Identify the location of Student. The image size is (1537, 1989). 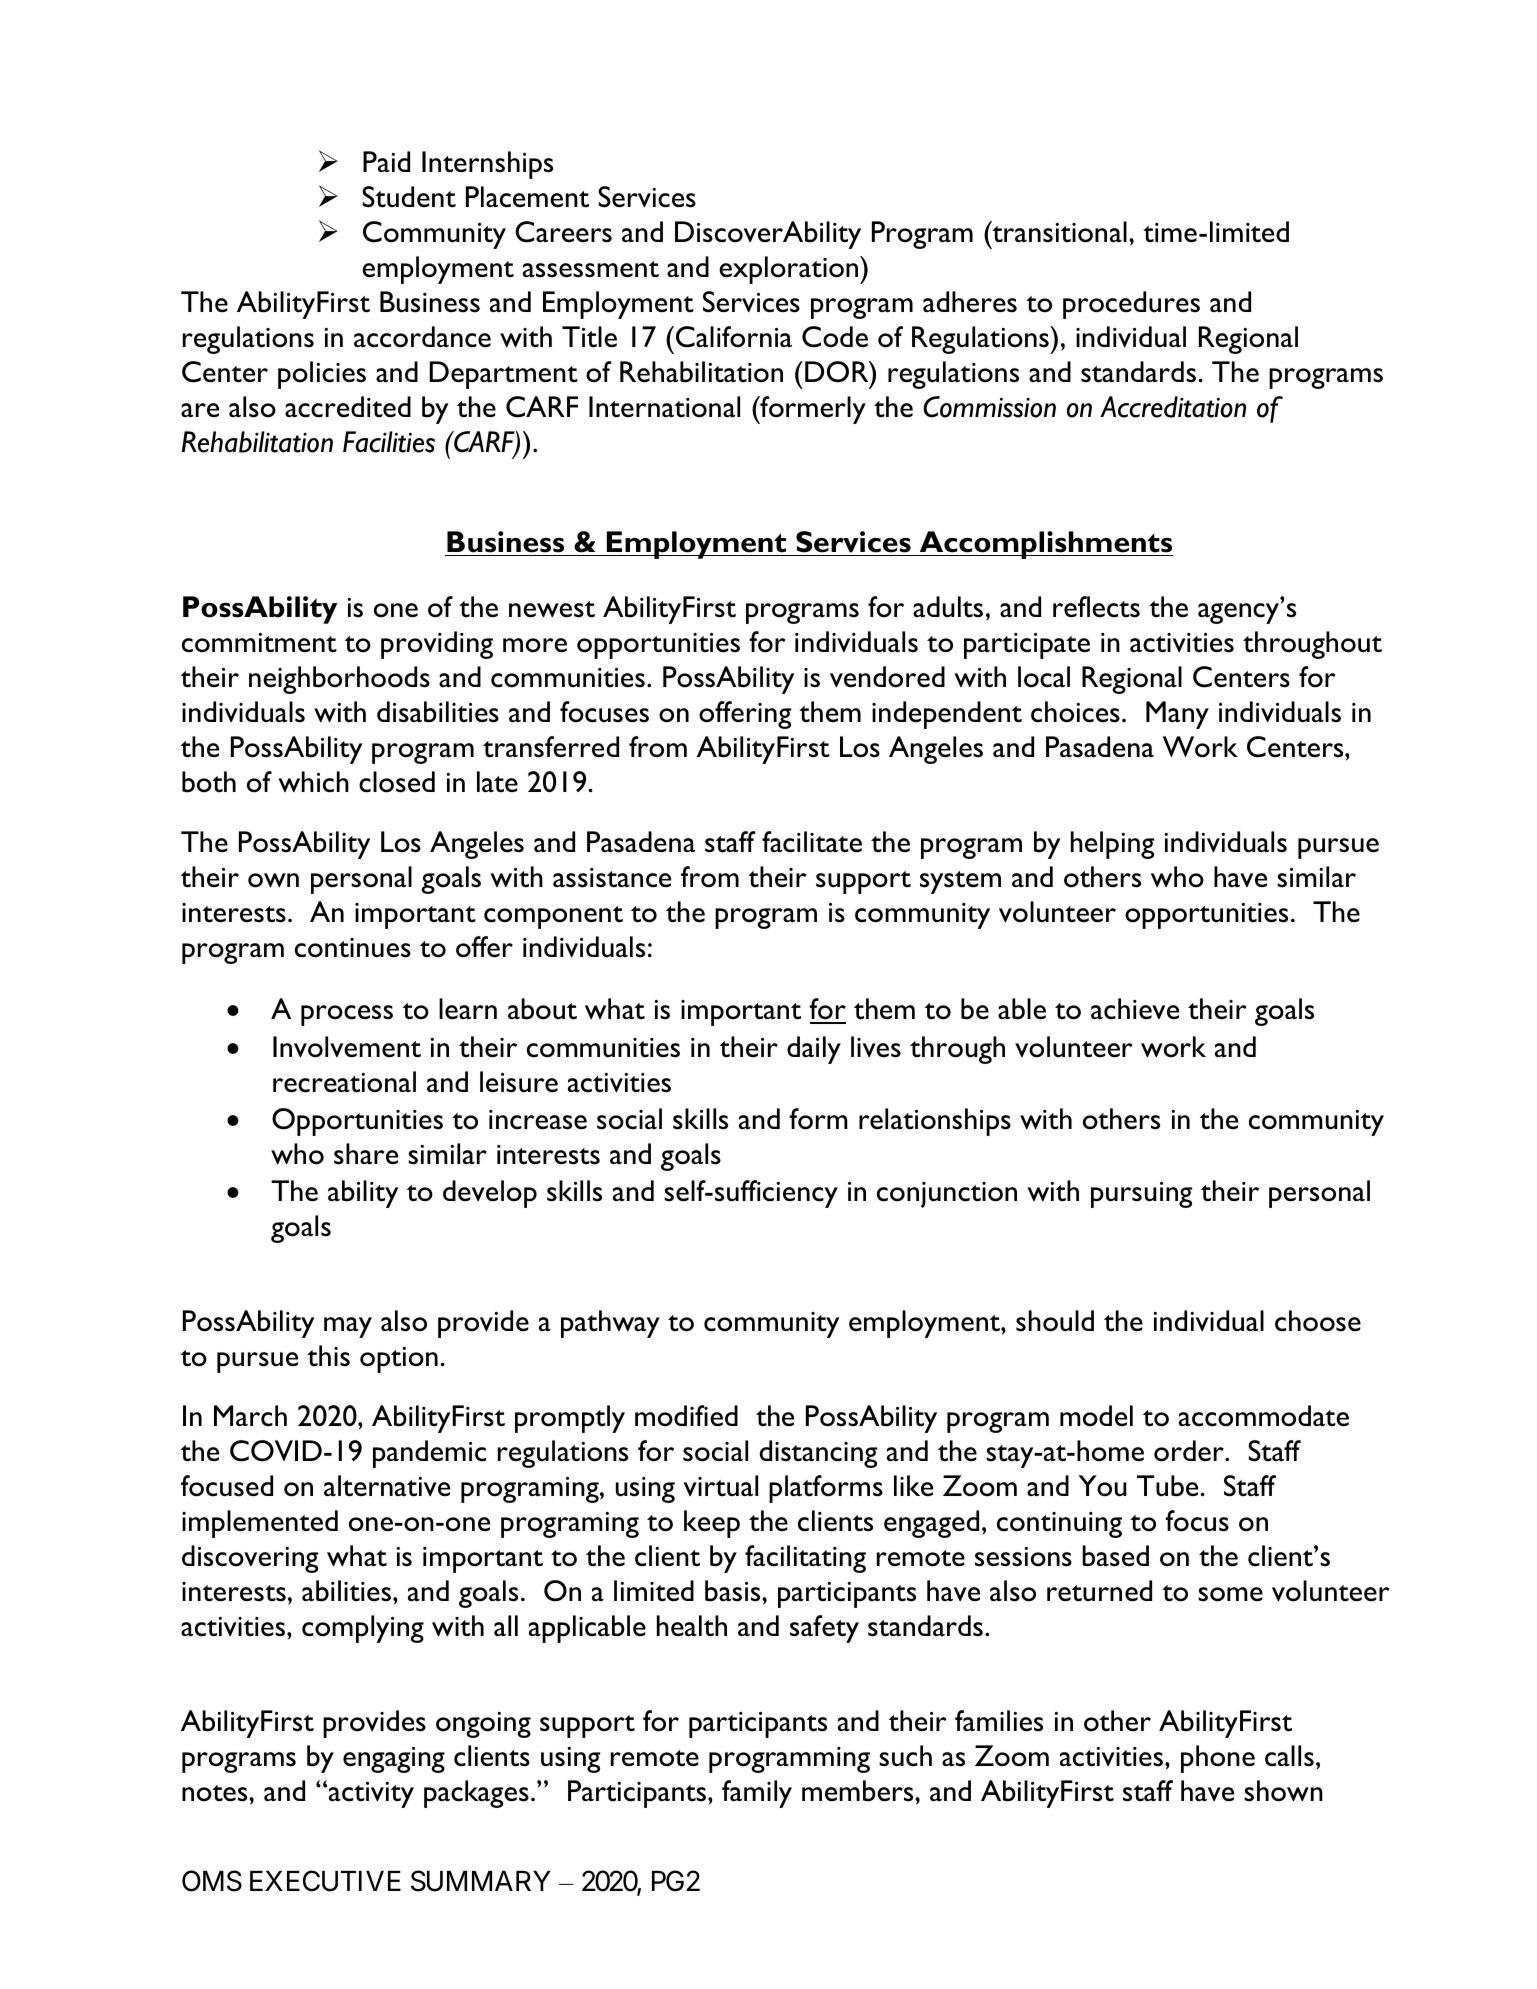
(409, 197).
